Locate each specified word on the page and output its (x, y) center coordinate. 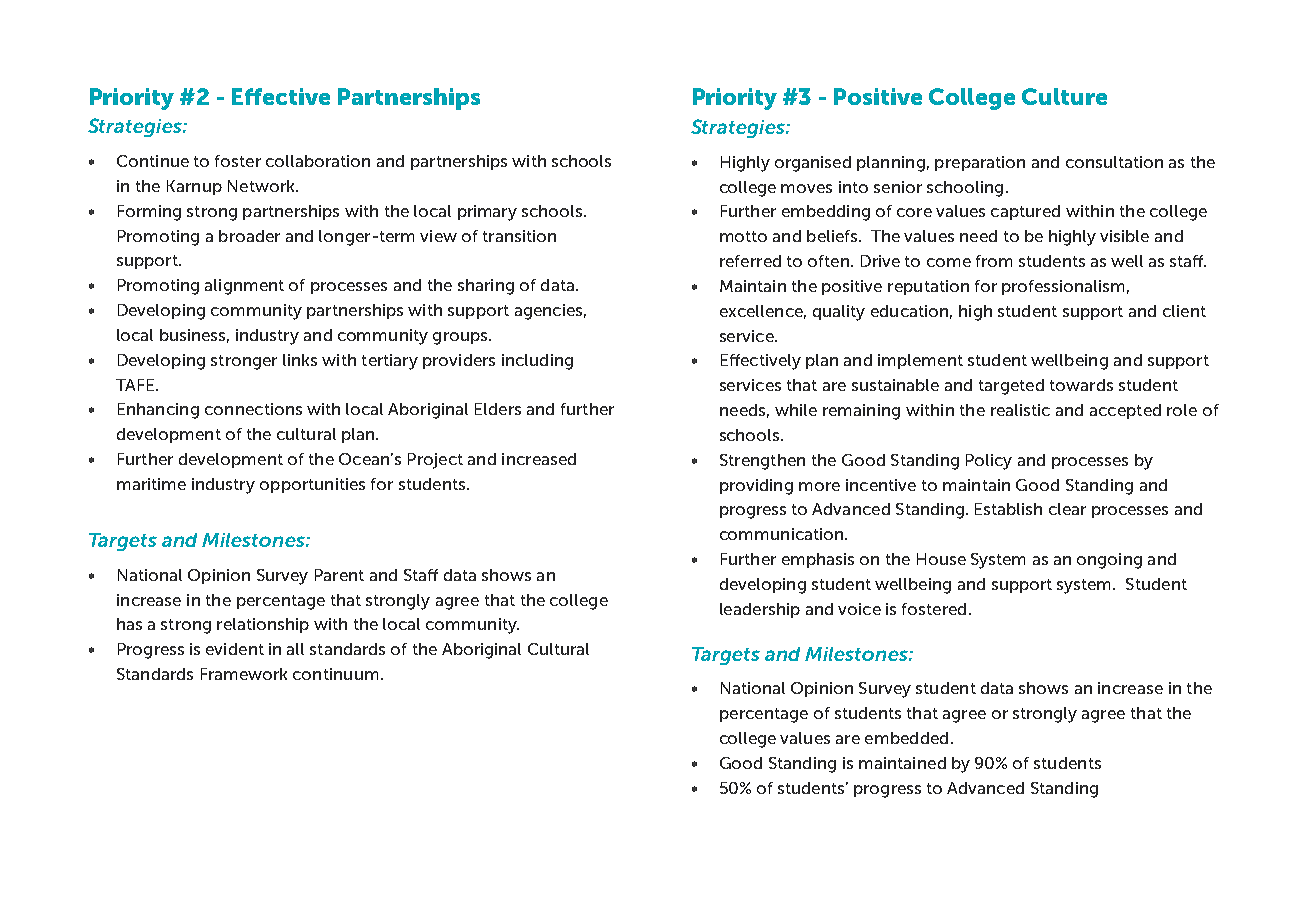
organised (813, 164)
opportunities (312, 485)
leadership (760, 610)
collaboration (318, 161)
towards (1081, 385)
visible (1124, 236)
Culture (1064, 96)
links (300, 360)
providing (756, 487)
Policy (989, 462)
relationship (263, 625)
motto (743, 236)
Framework (244, 674)
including (537, 362)
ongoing (1109, 561)
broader (249, 236)
